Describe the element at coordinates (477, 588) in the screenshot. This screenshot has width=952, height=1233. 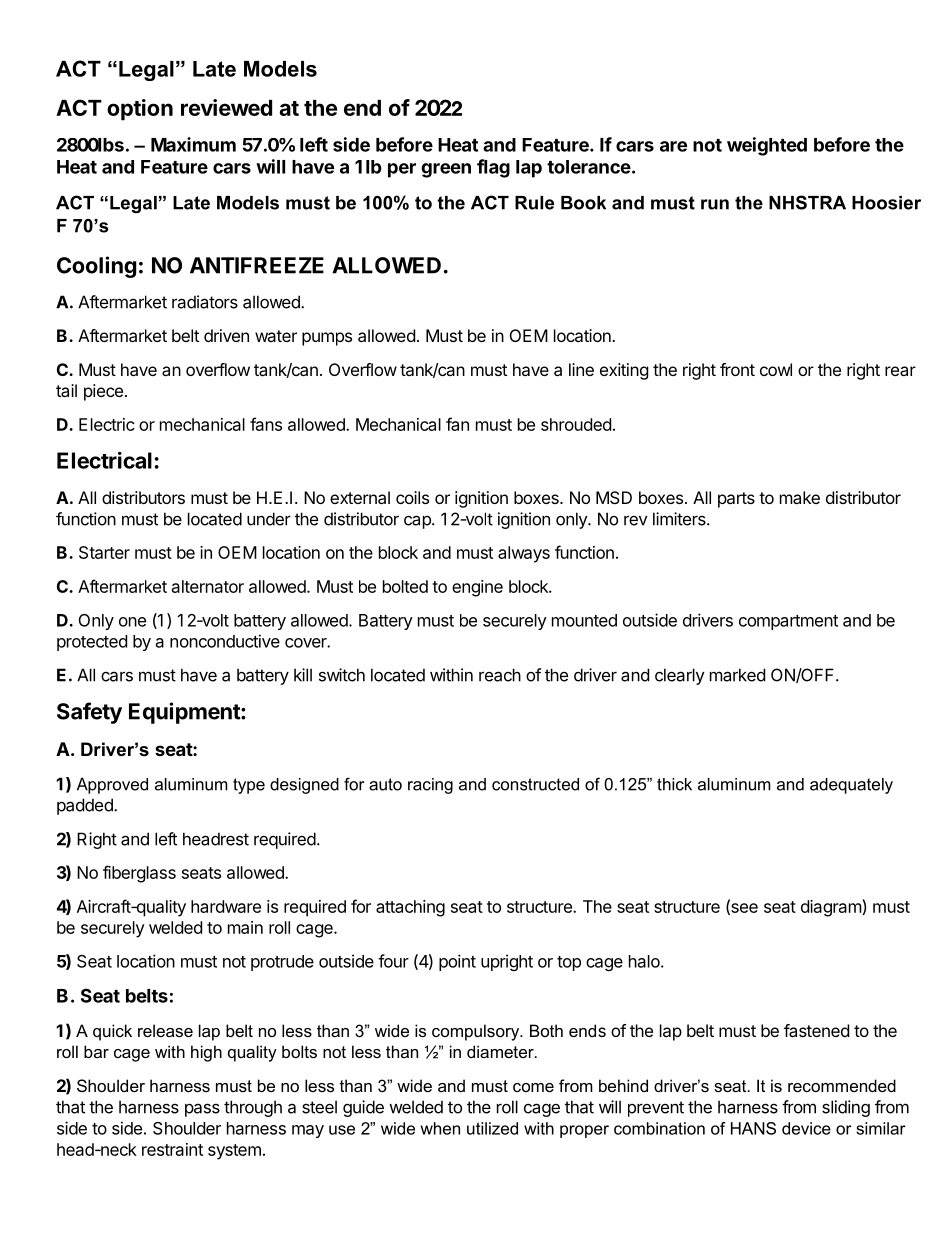
I see `engine` at that location.
